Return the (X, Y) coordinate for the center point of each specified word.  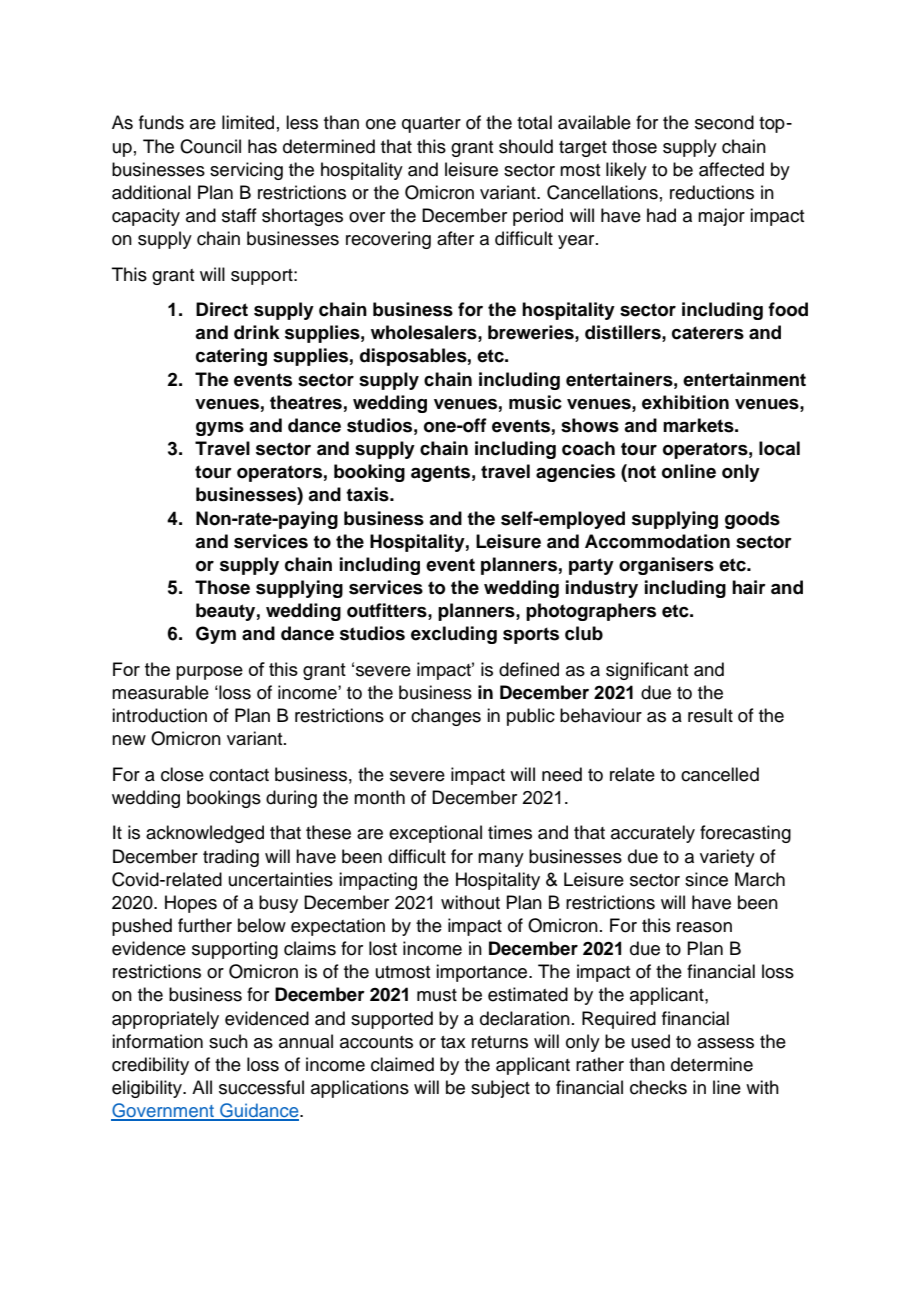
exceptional (435, 834)
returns (500, 1042)
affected (731, 169)
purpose (209, 673)
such (228, 1041)
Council (210, 146)
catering (231, 357)
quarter (431, 125)
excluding (454, 635)
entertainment (744, 379)
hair (749, 587)
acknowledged (205, 834)
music (535, 402)
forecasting (745, 834)
